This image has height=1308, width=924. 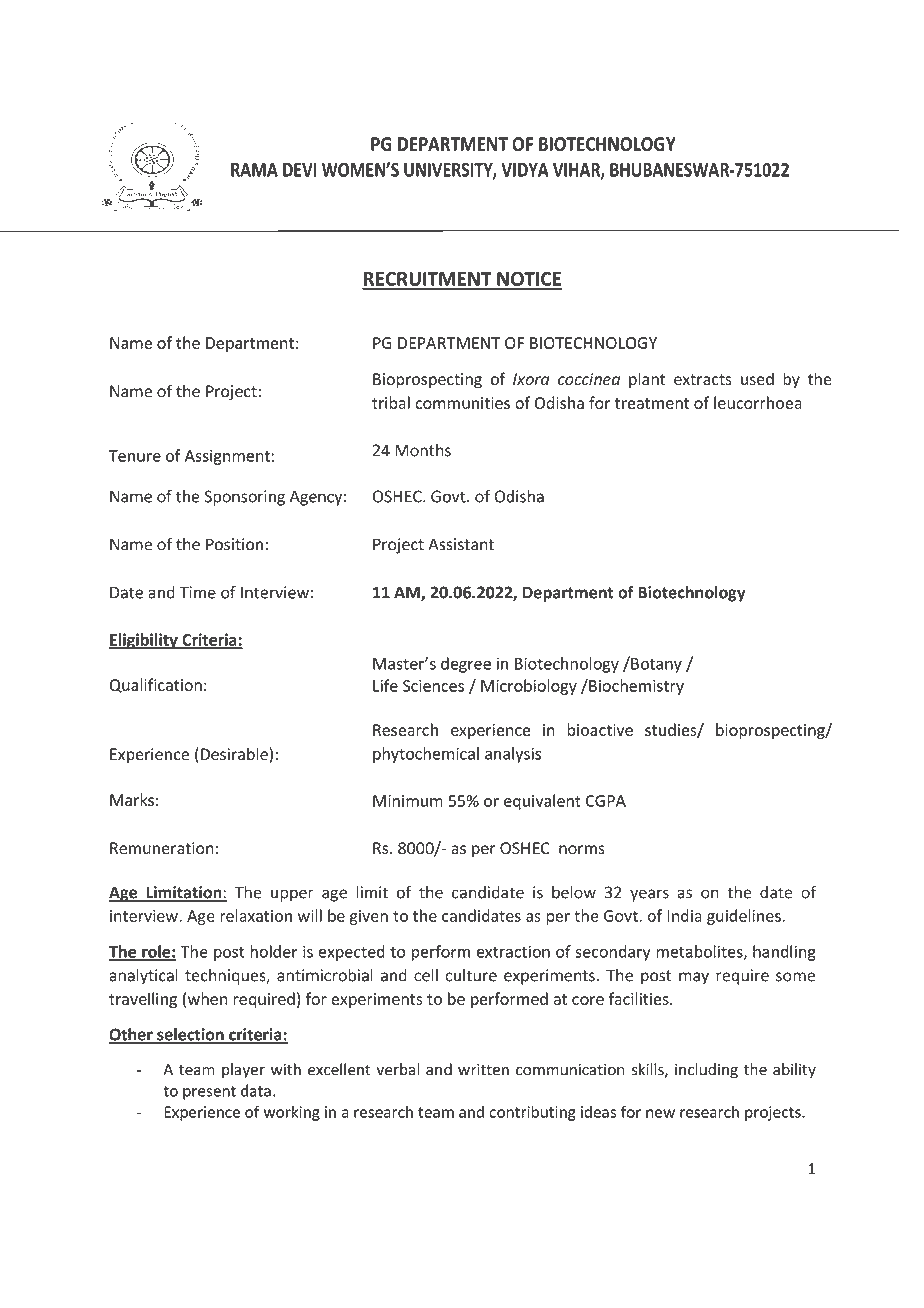 I want to click on Months, so click(x=423, y=450).
